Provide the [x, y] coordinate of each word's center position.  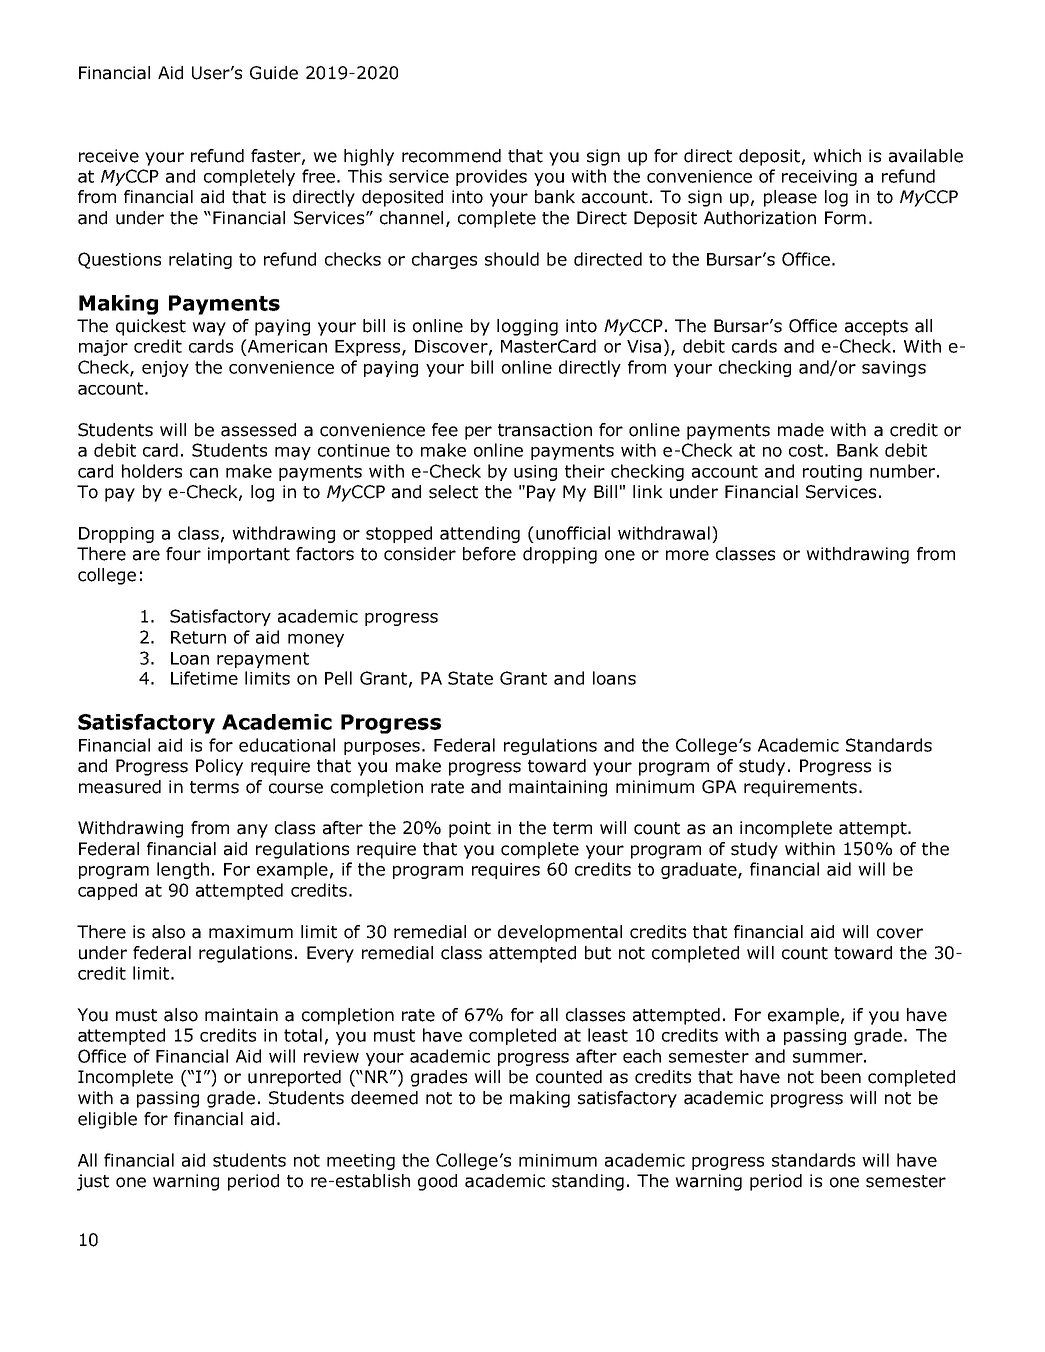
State [470, 678]
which [837, 156]
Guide [274, 73]
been [841, 1077]
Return [198, 637]
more [687, 555]
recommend [451, 156]
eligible [107, 1120]
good [437, 1182]
